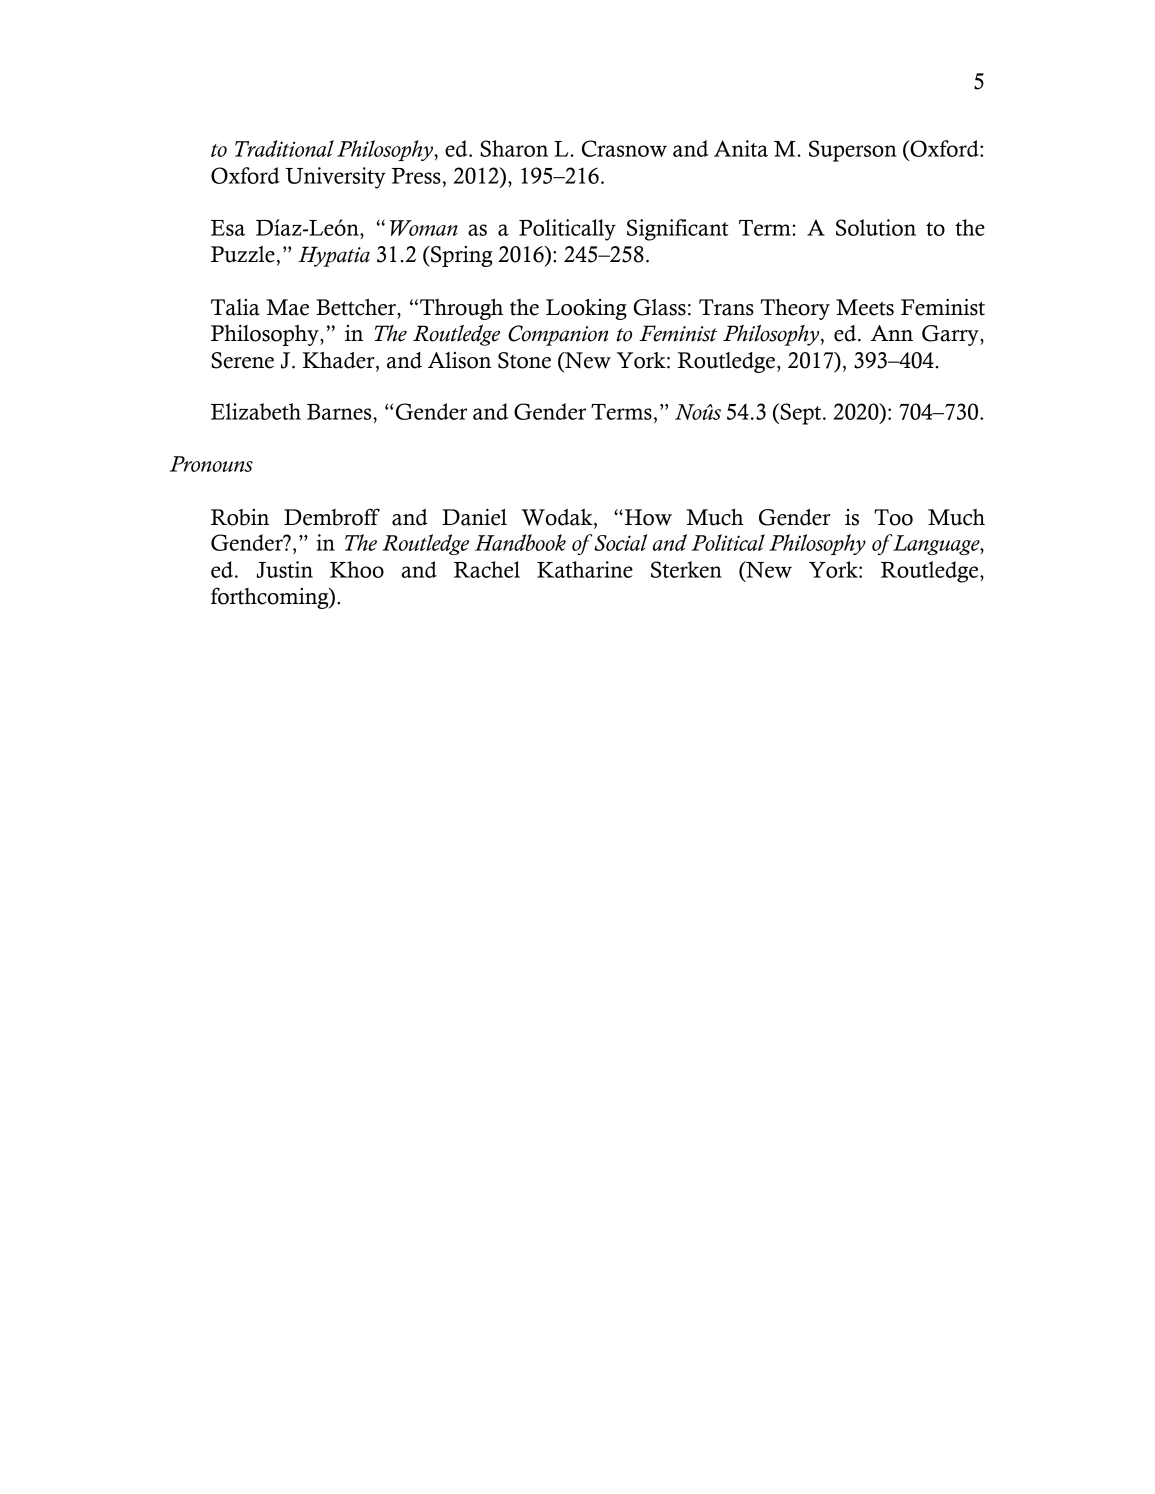  I want to click on Ann, so click(892, 333).
